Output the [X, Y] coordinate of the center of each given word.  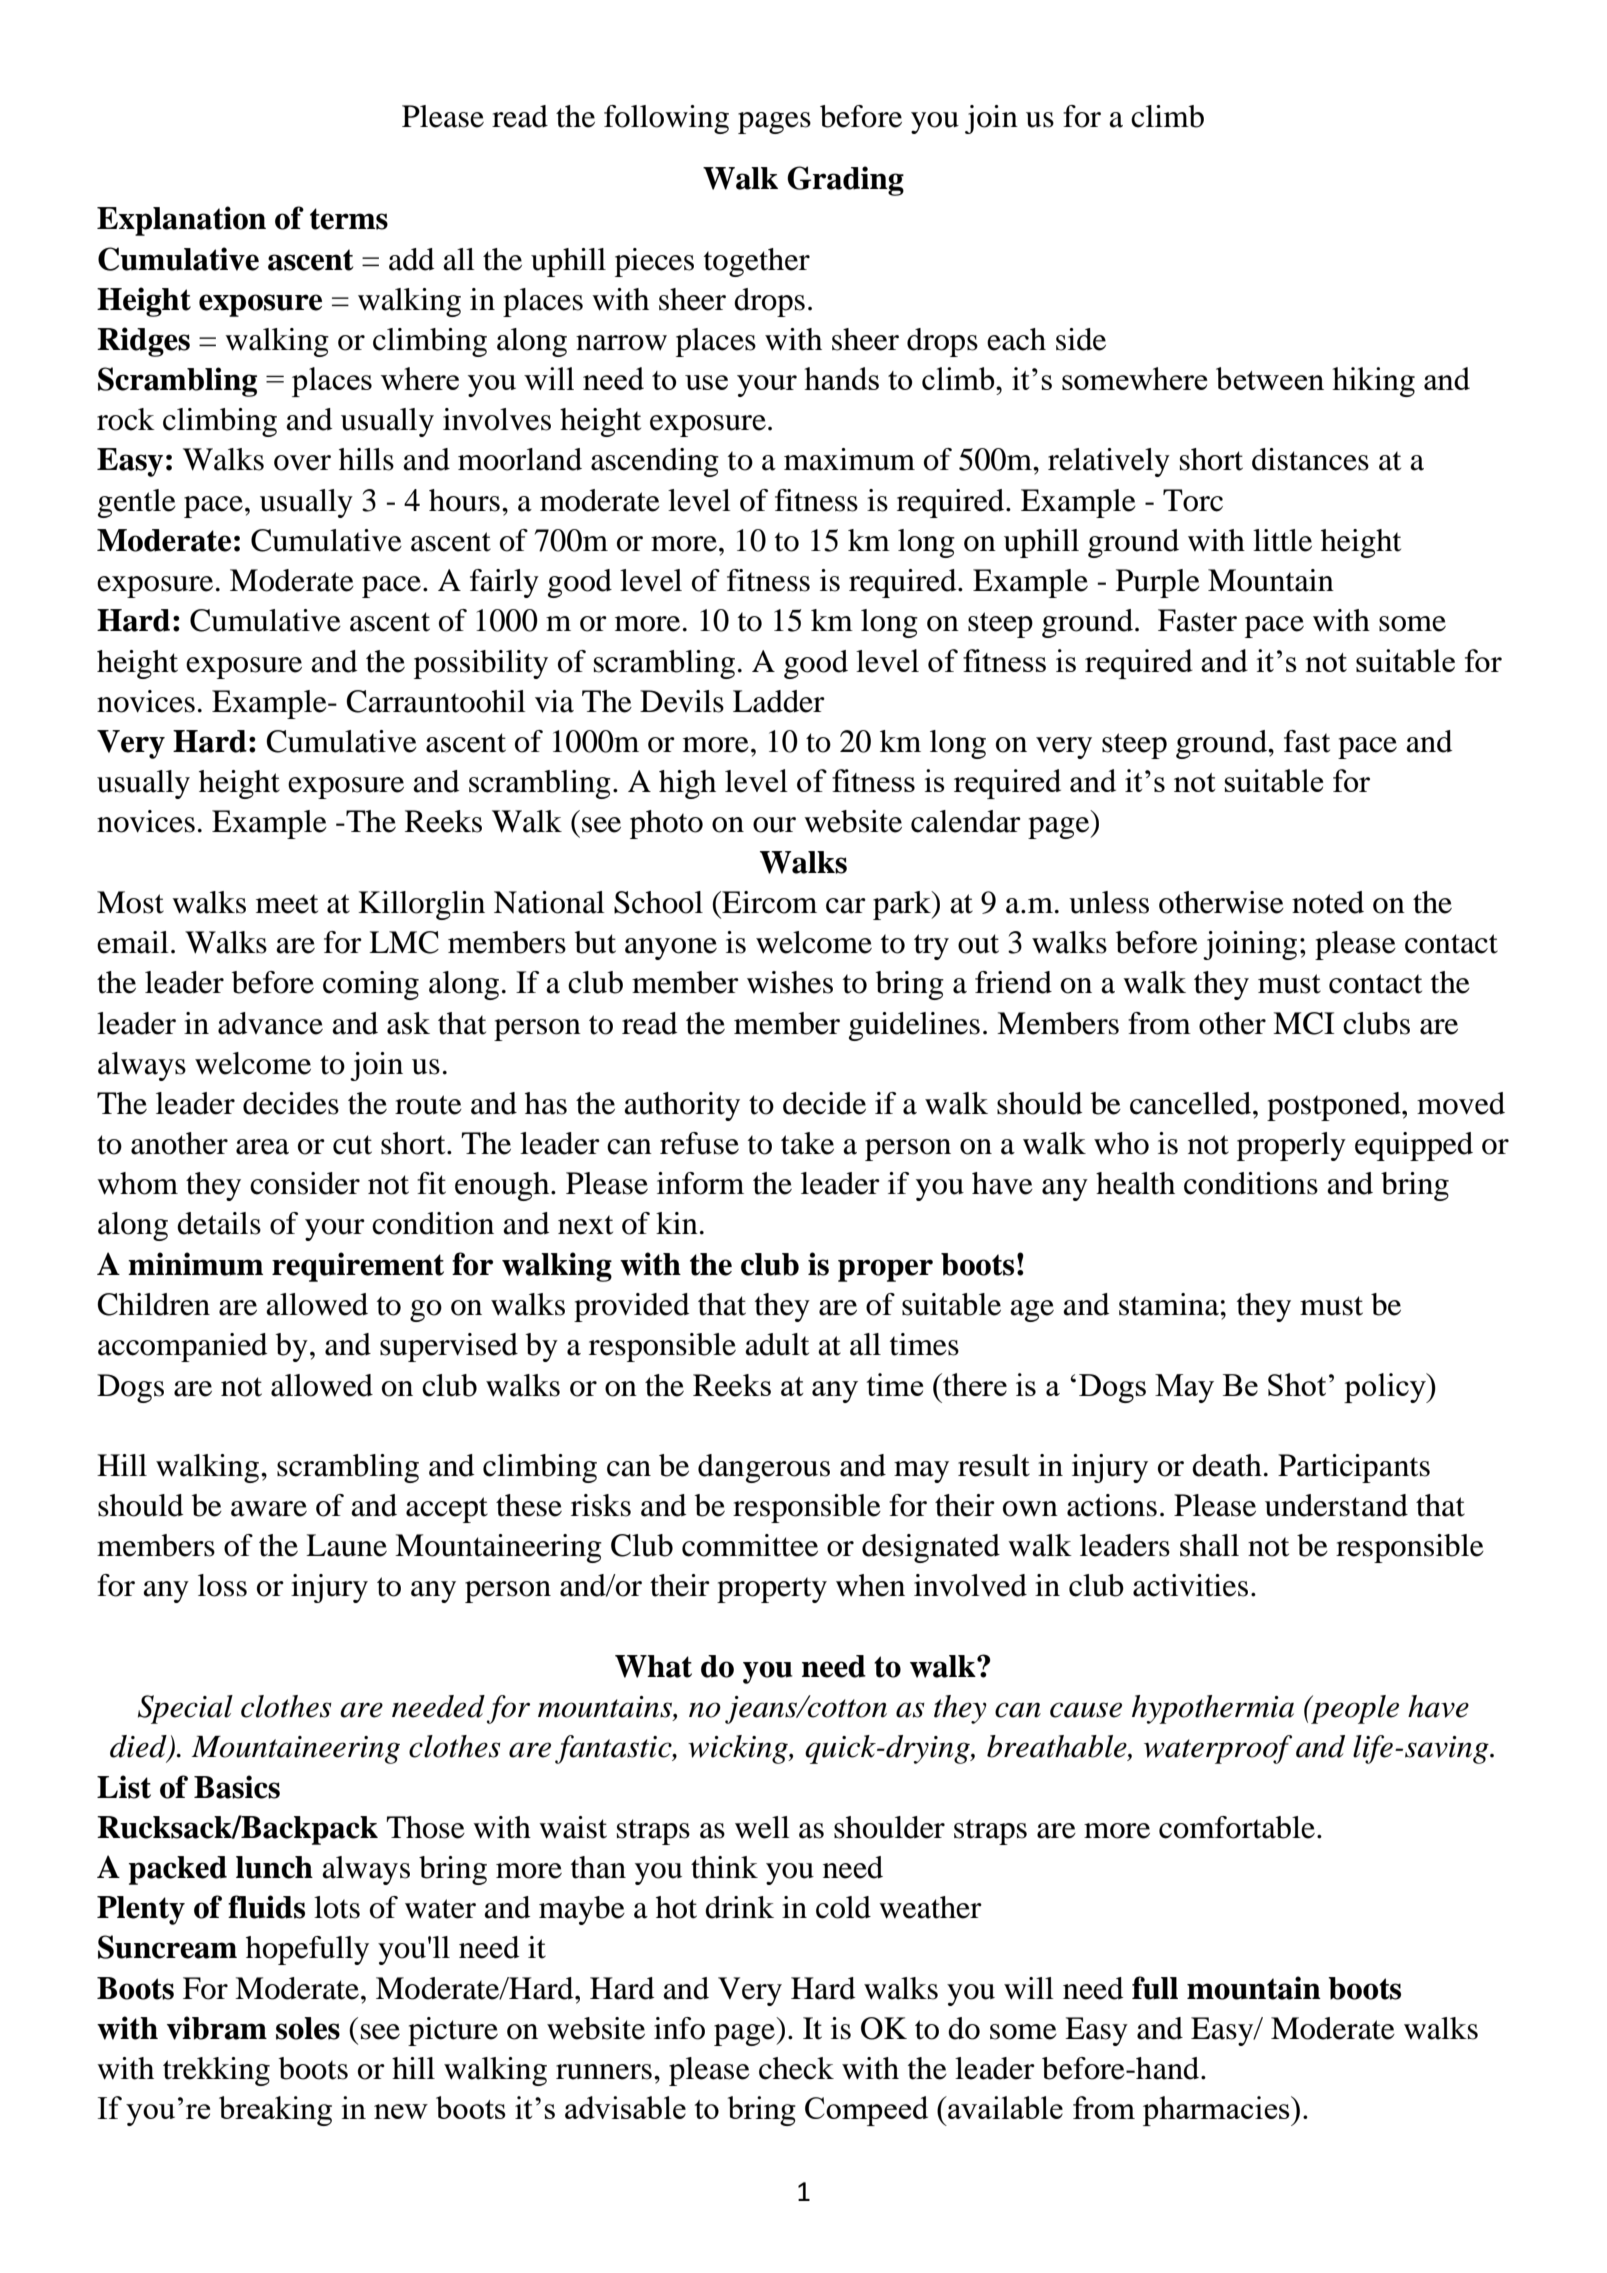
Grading [845, 181]
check [796, 2068]
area [262, 1147]
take [807, 1143]
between [1270, 378]
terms [349, 219]
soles [308, 2028]
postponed [1335, 1106]
